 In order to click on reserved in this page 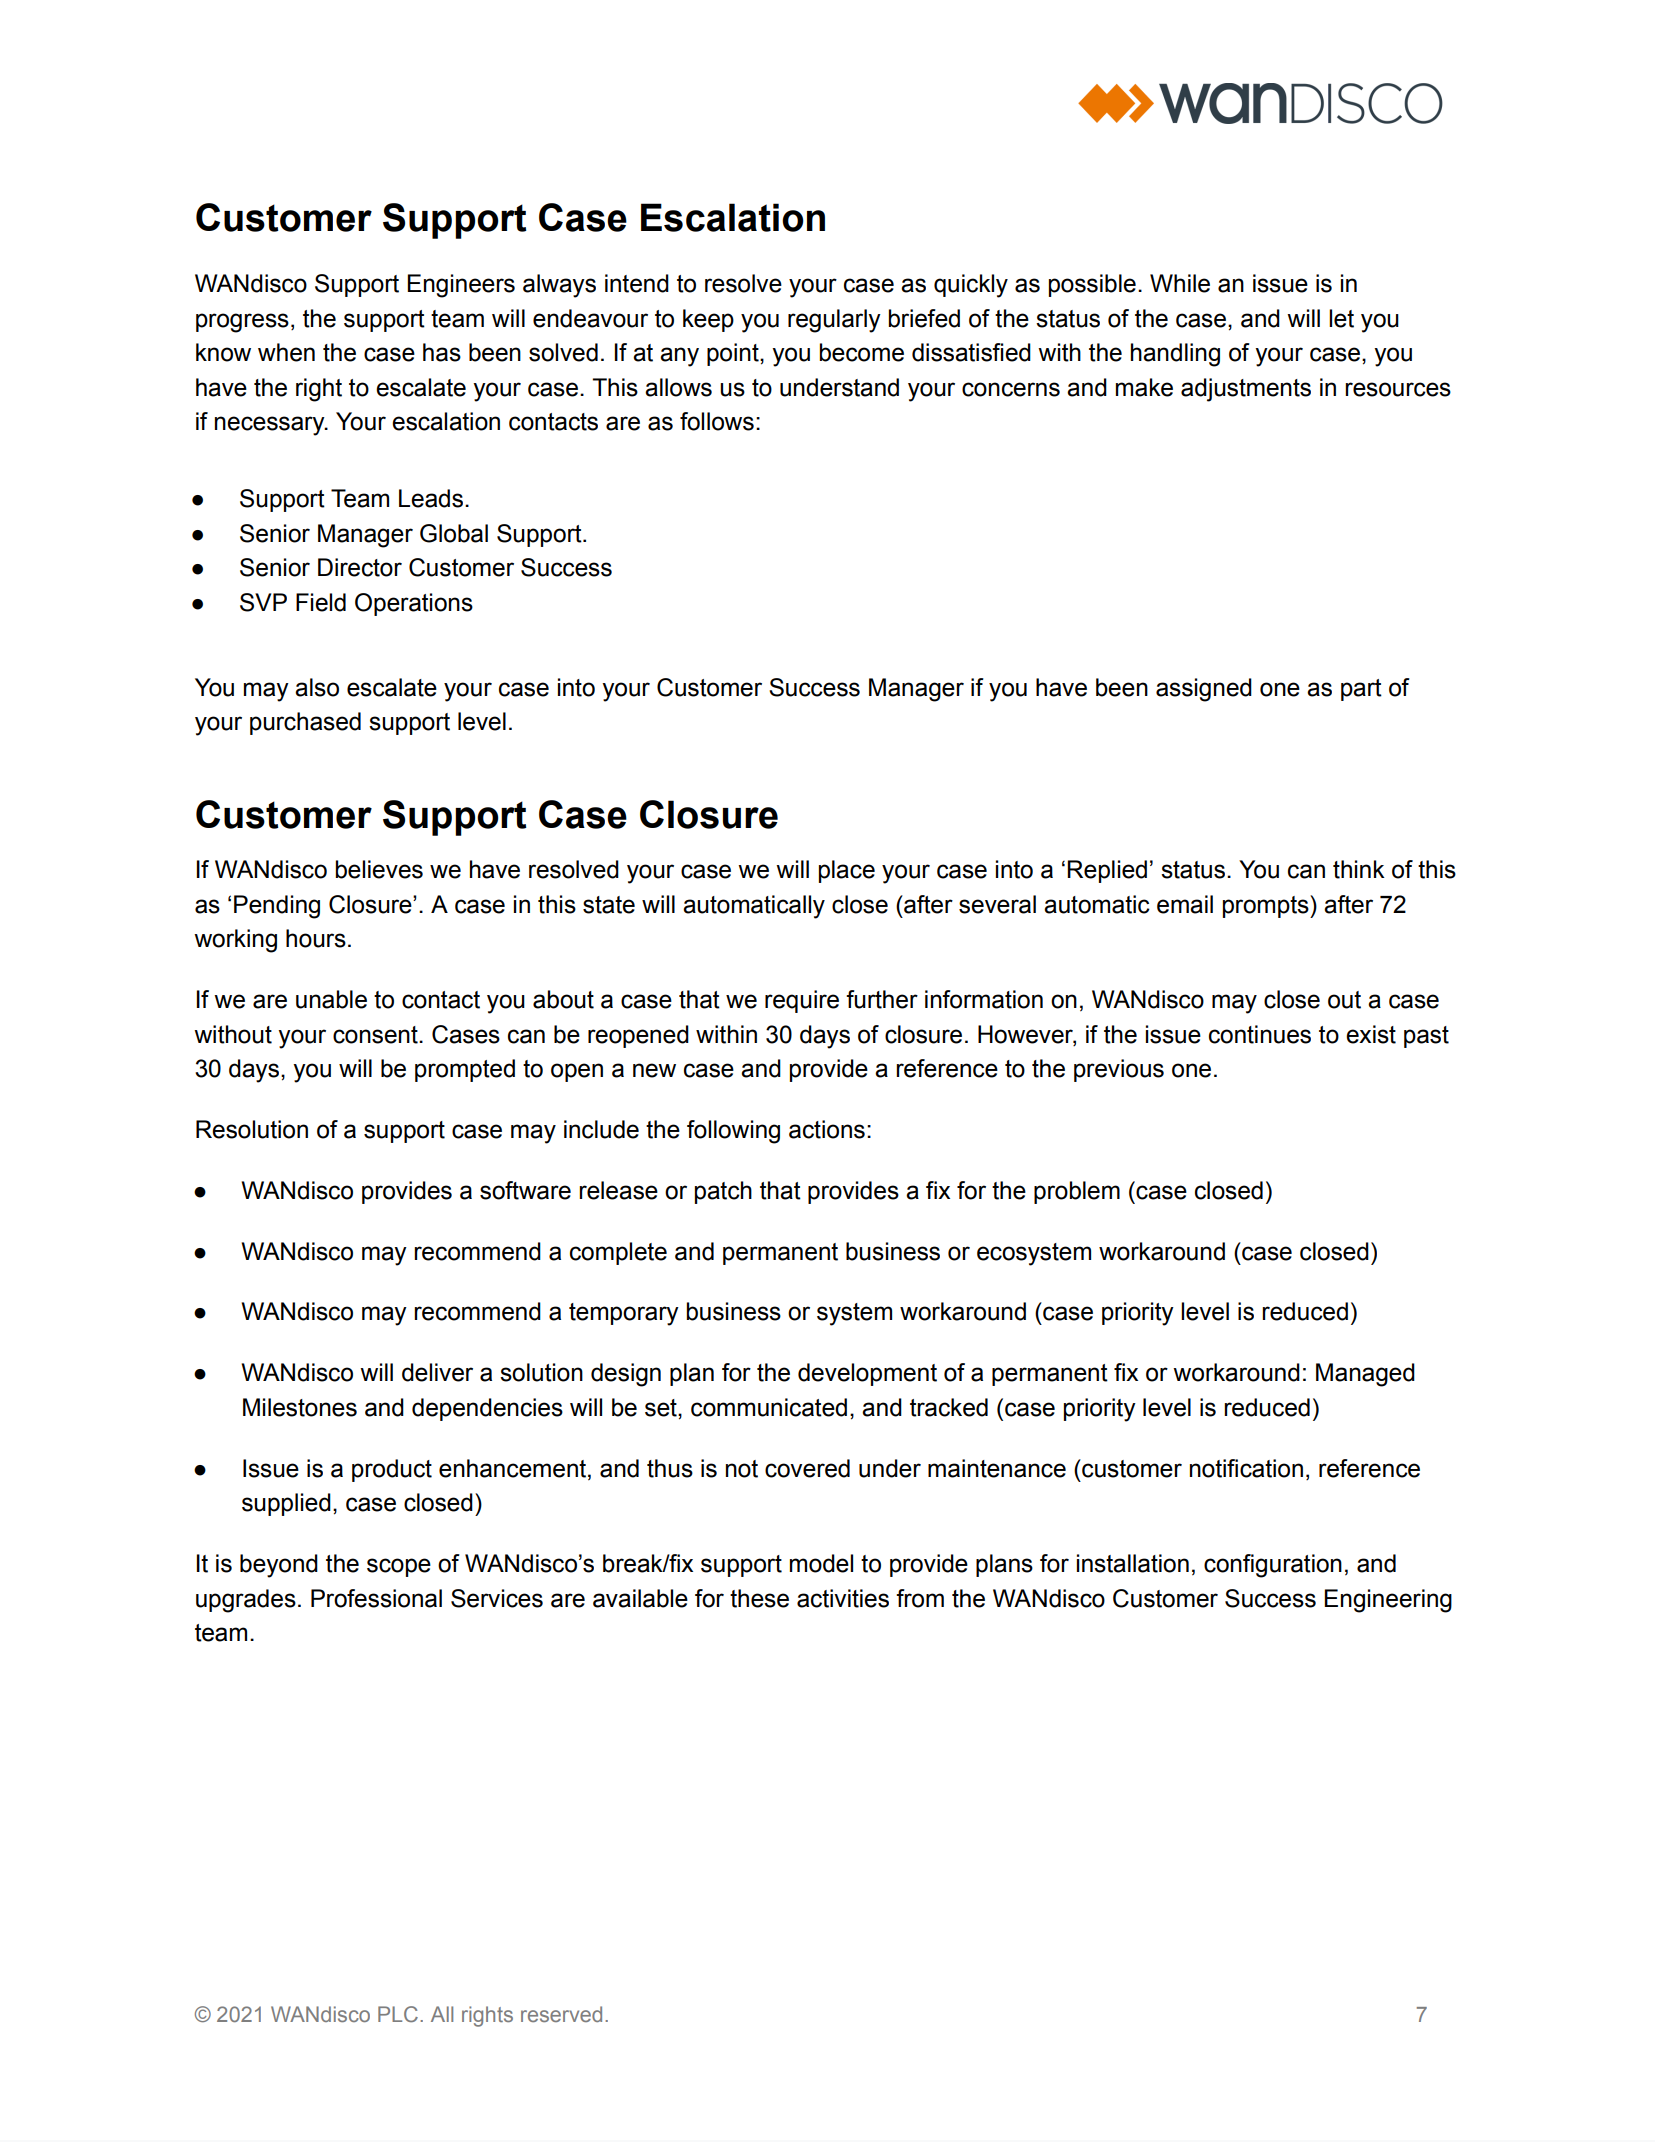, I will do `click(561, 2014)`.
